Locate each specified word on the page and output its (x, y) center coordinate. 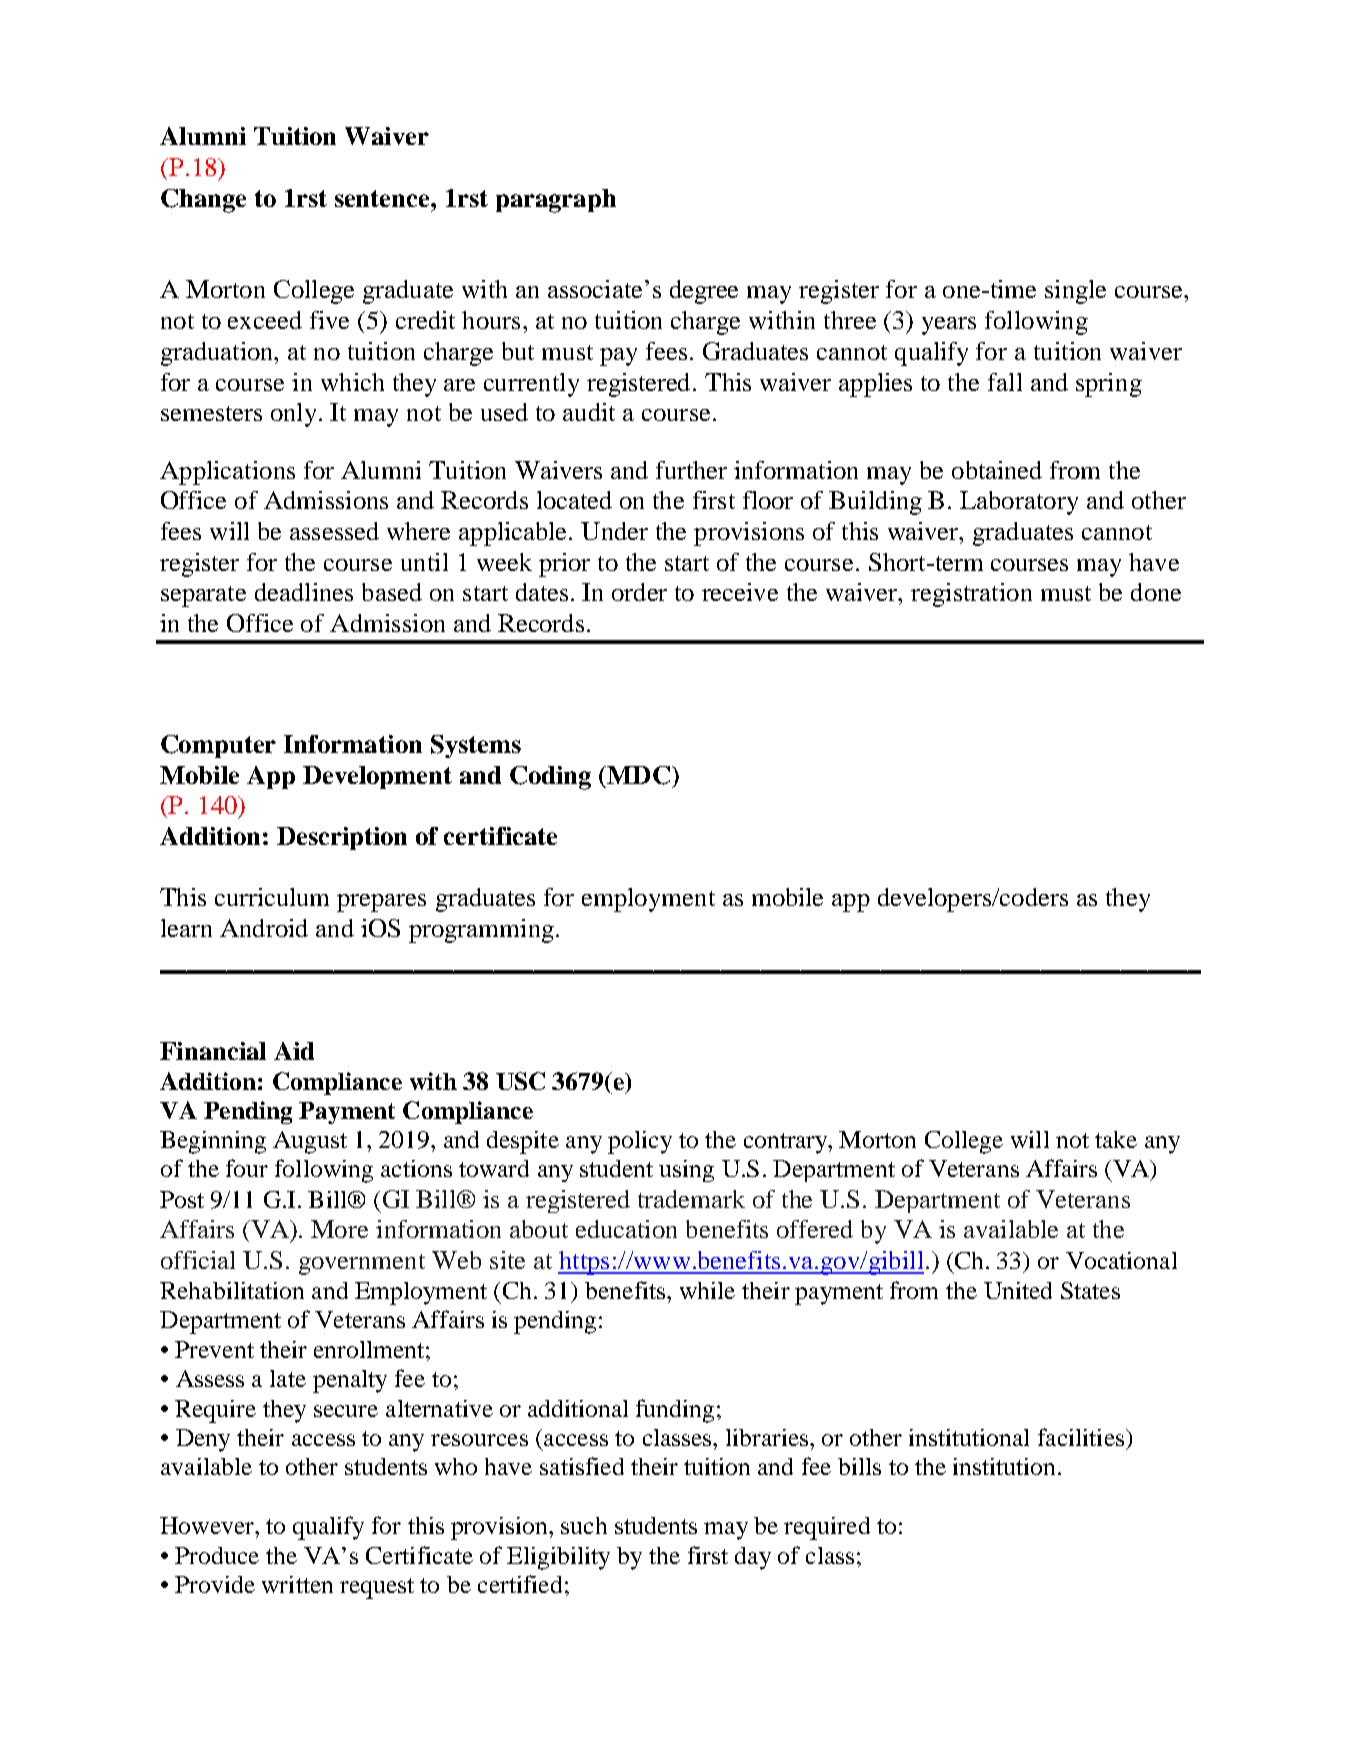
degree (704, 292)
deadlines (304, 592)
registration (971, 595)
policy (640, 1142)
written (297, 1584)
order (639, 592)
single (1075, 292)
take (1116, 1139)
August (310, 1142)
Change (203, 201)
